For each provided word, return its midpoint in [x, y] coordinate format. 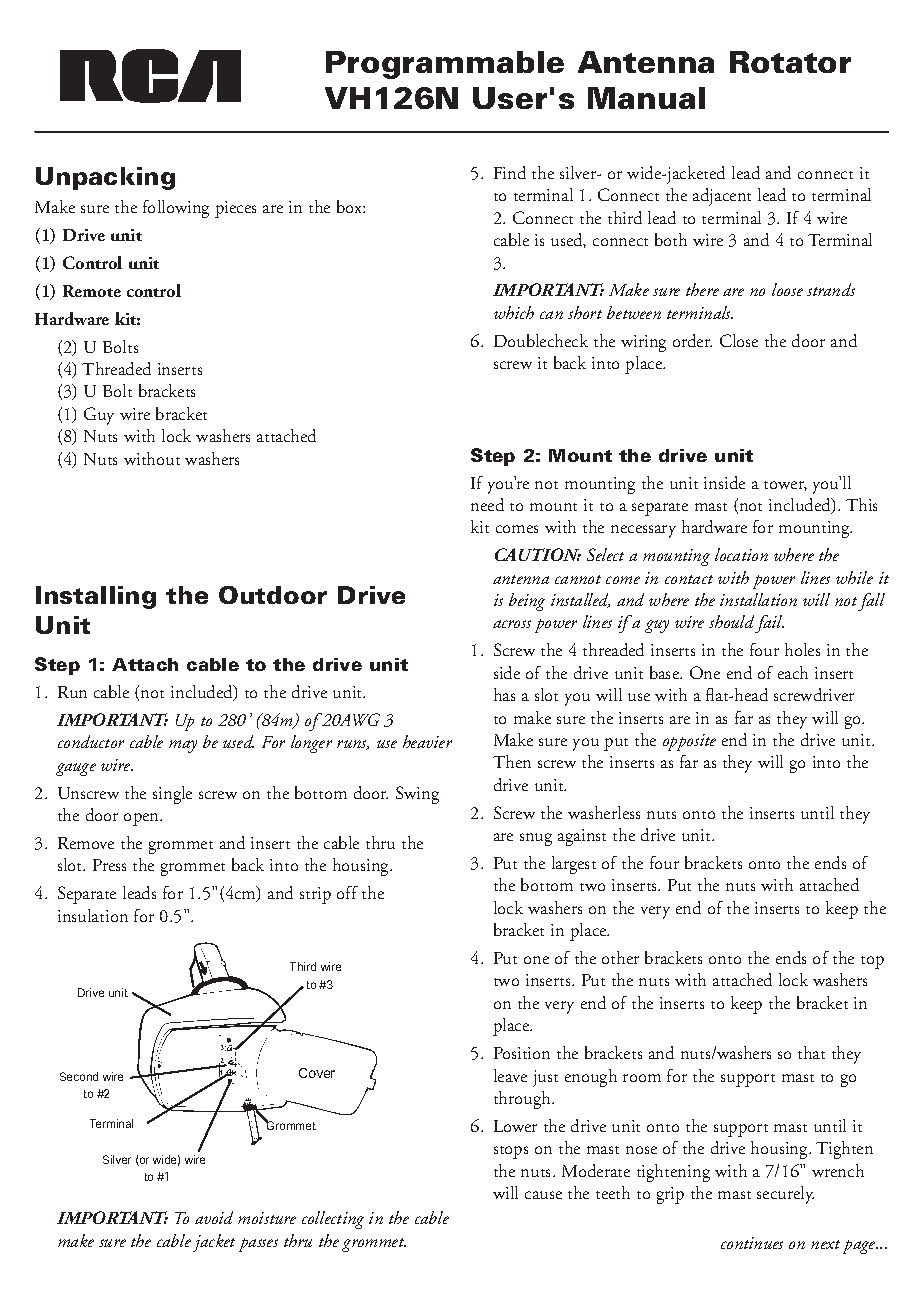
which [514, 312]
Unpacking [105, 178]
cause [543, 1195]
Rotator [790, 62]
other [620, 957]
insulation [93, 915]
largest [574, 865]
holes [802, 649]
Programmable [445, 65]
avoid [214, 1217]
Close [739, 340]
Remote [92, 291]
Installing [96, 597]
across [512, 624]
